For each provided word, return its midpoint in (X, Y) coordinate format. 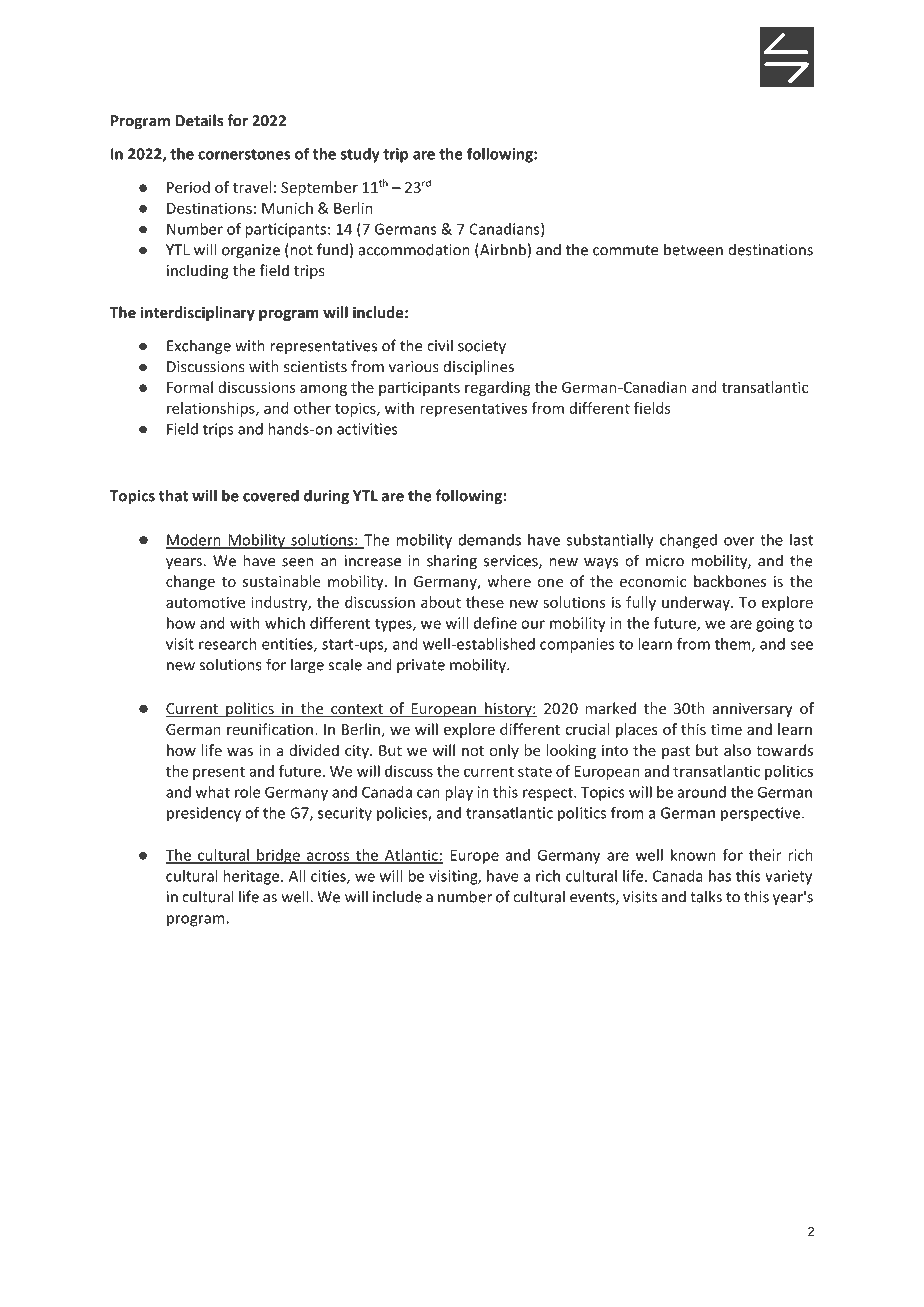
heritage (252, 877)
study (360, 155)
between (693, 249)
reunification (271, 729)
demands (489, 540)
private (421, 666)
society (482, 347)
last (801, 540)
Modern (194, 541)
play (459, 793)
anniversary (753, 710)
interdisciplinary (198, 313)
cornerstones (244, 154)
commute (625, 250)
